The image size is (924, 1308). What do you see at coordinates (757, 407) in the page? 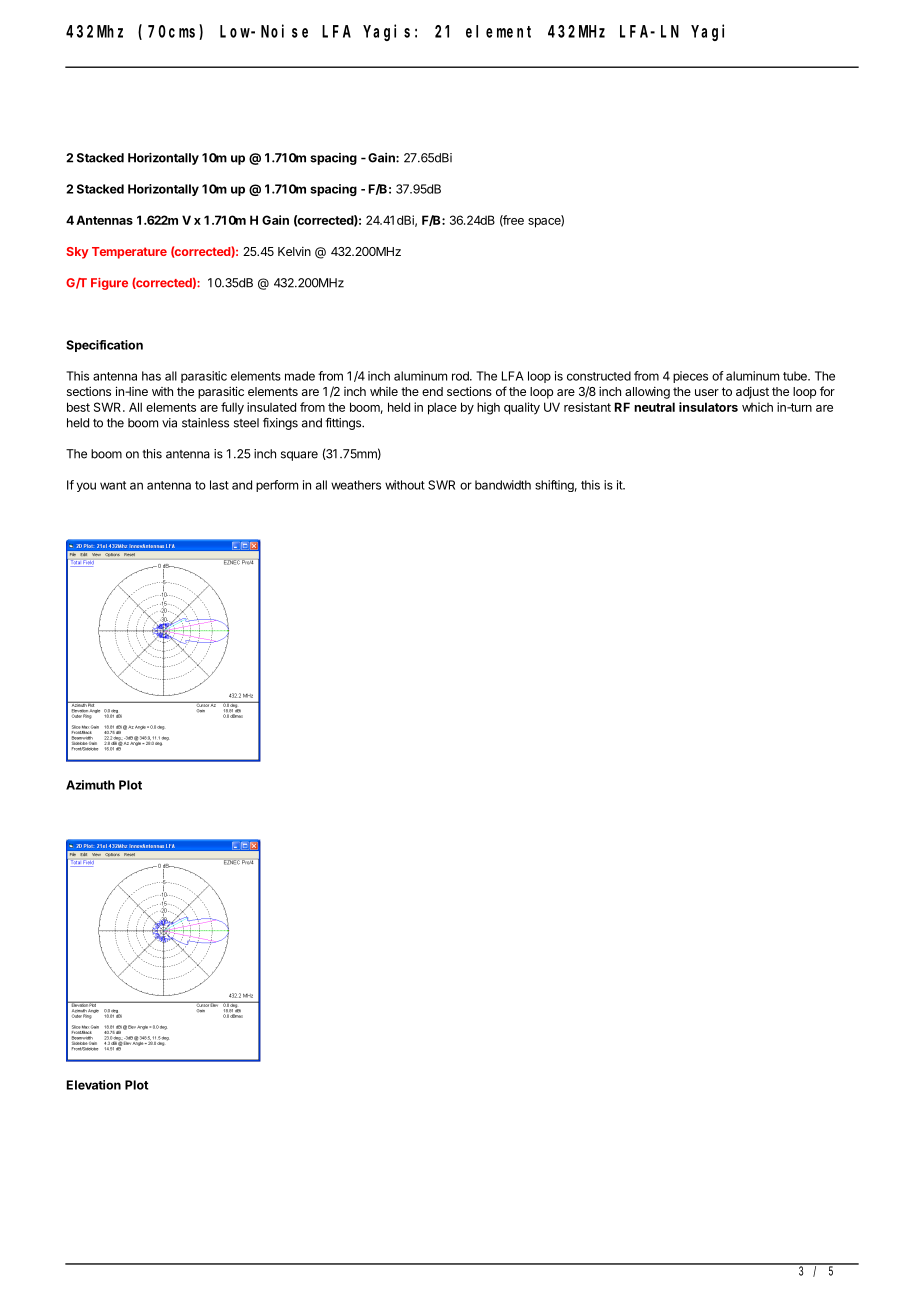
I see `which` at bounding box center [757, 407].
